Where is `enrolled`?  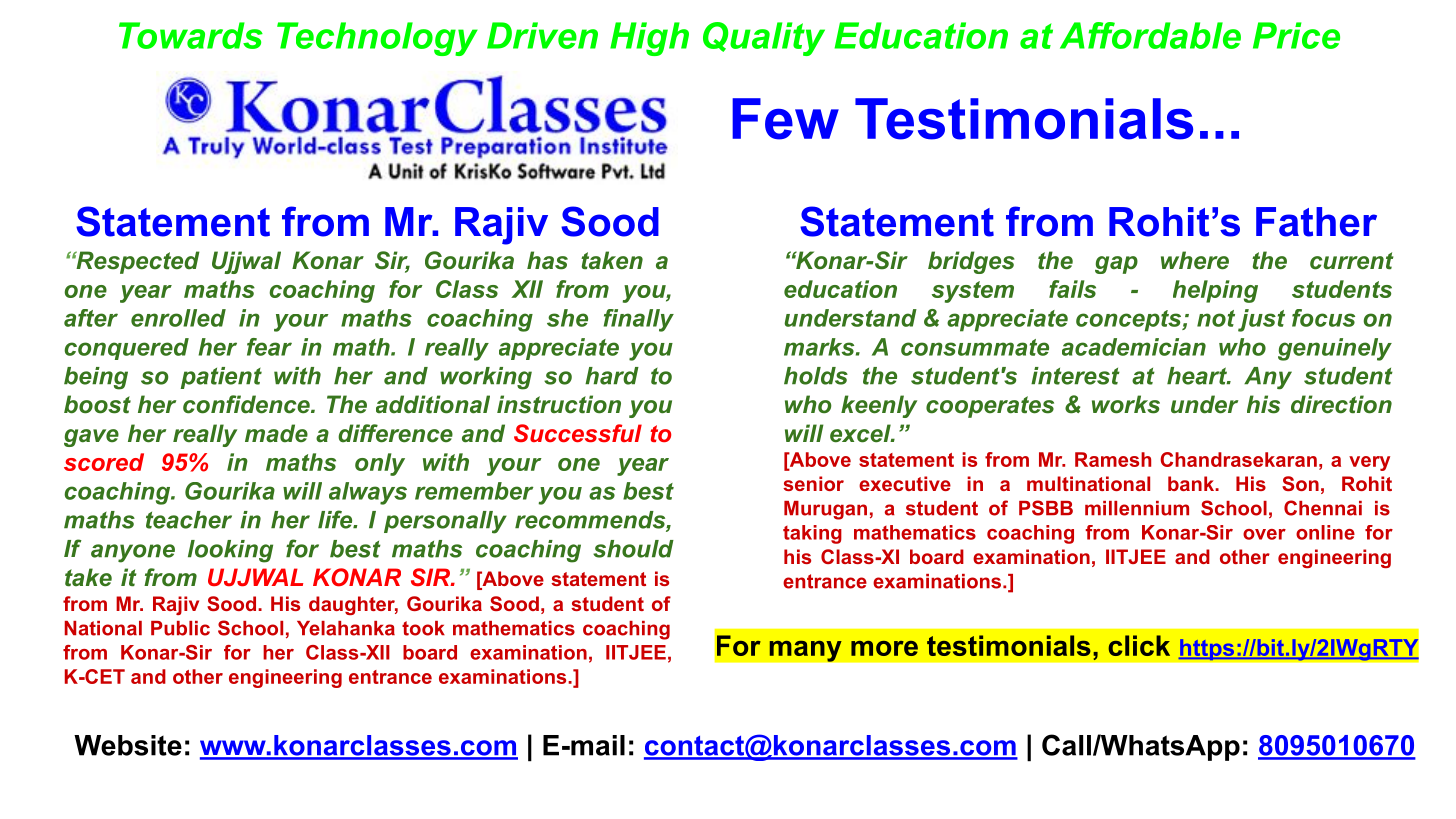 enrolled is located at coordinates (178, 318).
